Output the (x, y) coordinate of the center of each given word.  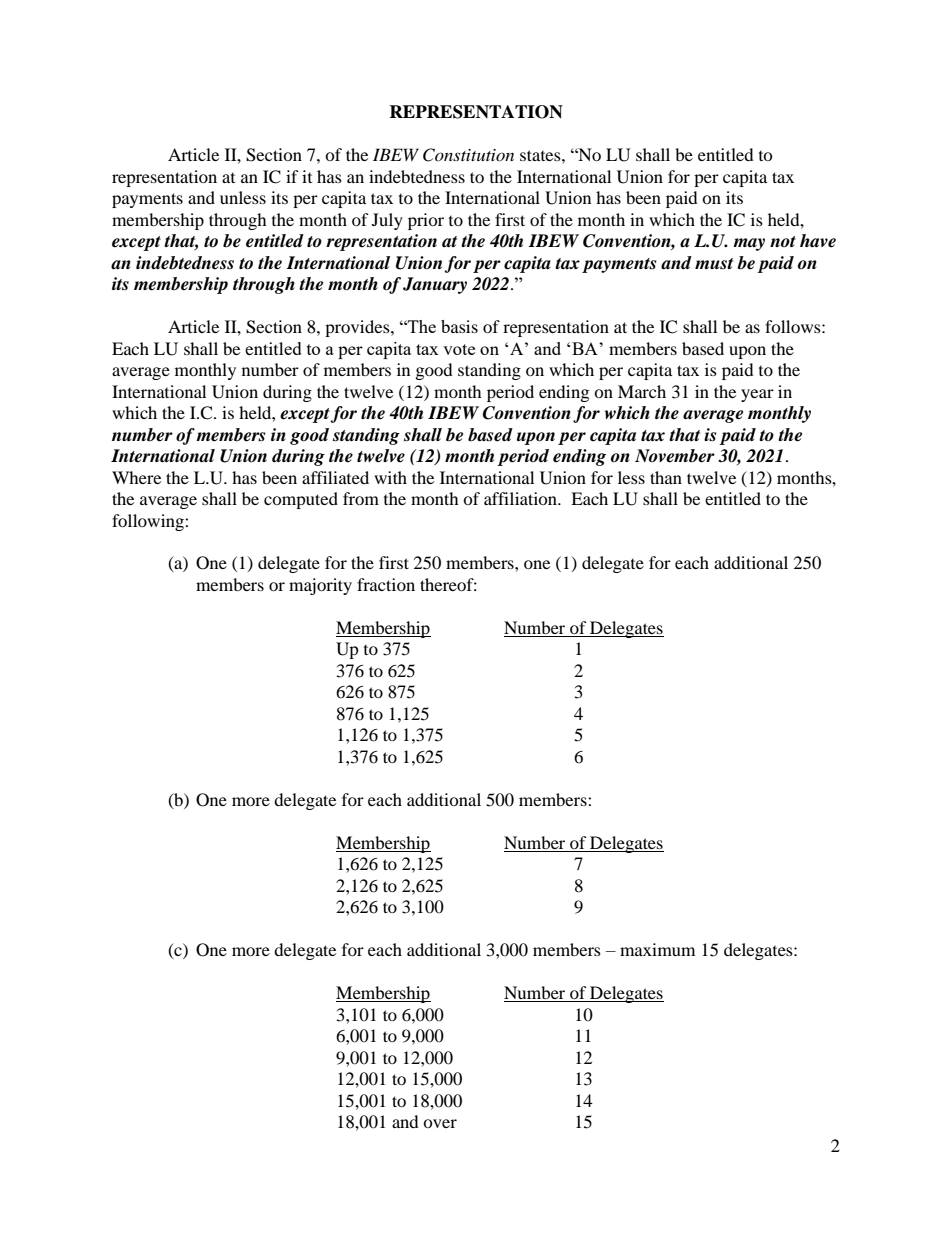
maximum (657, 949)
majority (320, 586)
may (749, 244)
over (440, 1123)
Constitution (468, 155)
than (666, 477)
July (387, 221)
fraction (386, 584)
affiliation (521, 498)
